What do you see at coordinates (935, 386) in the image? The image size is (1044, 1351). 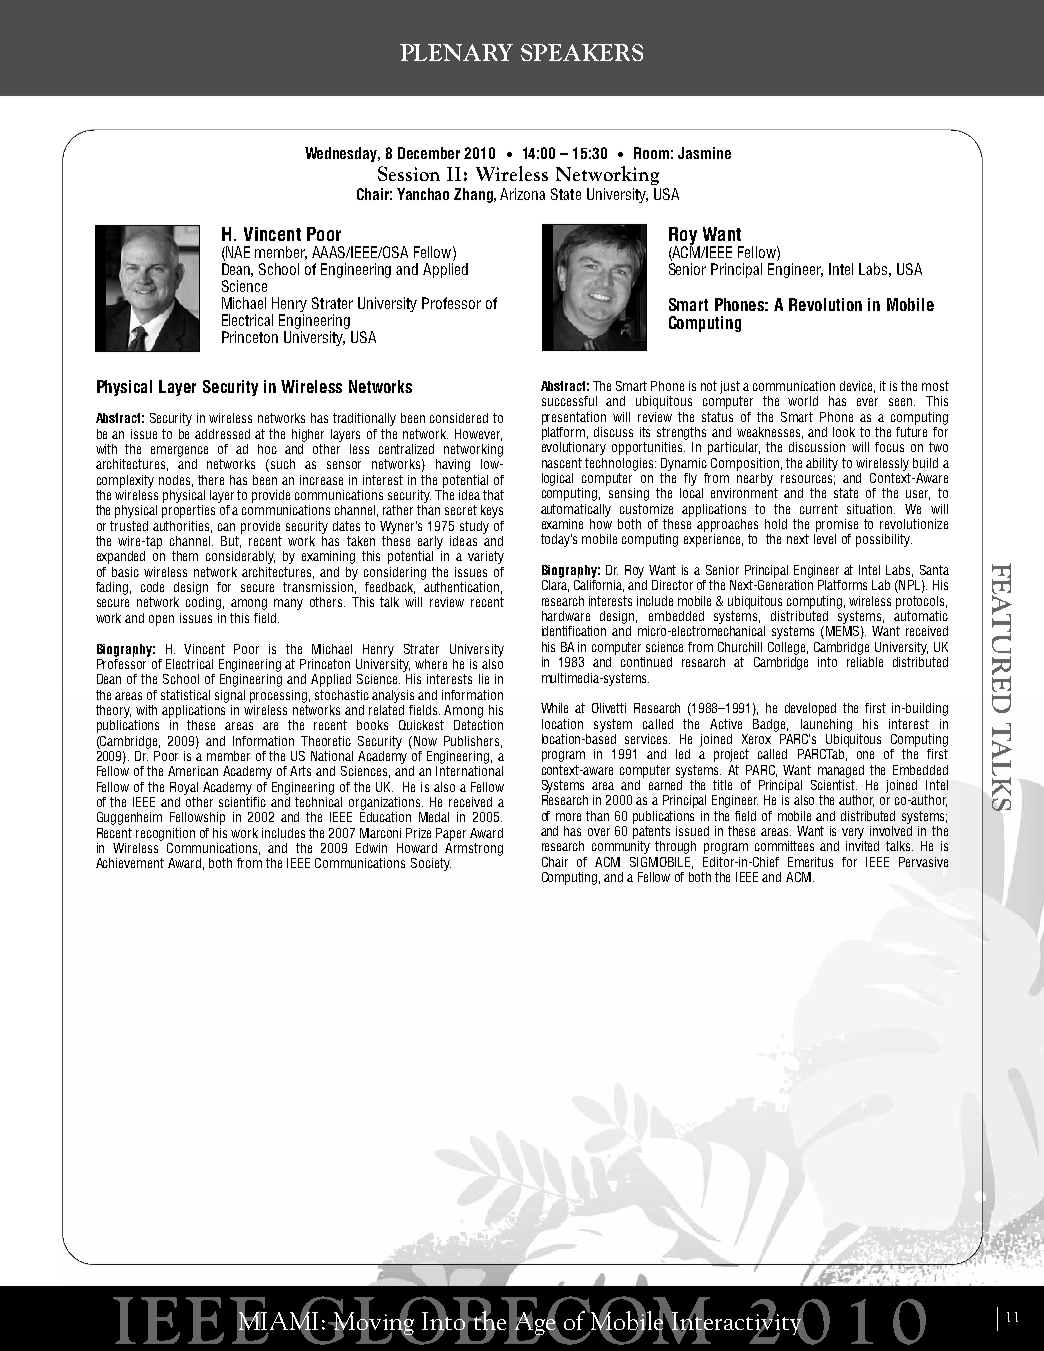 I see `most` at bounding box center [935, 386].
